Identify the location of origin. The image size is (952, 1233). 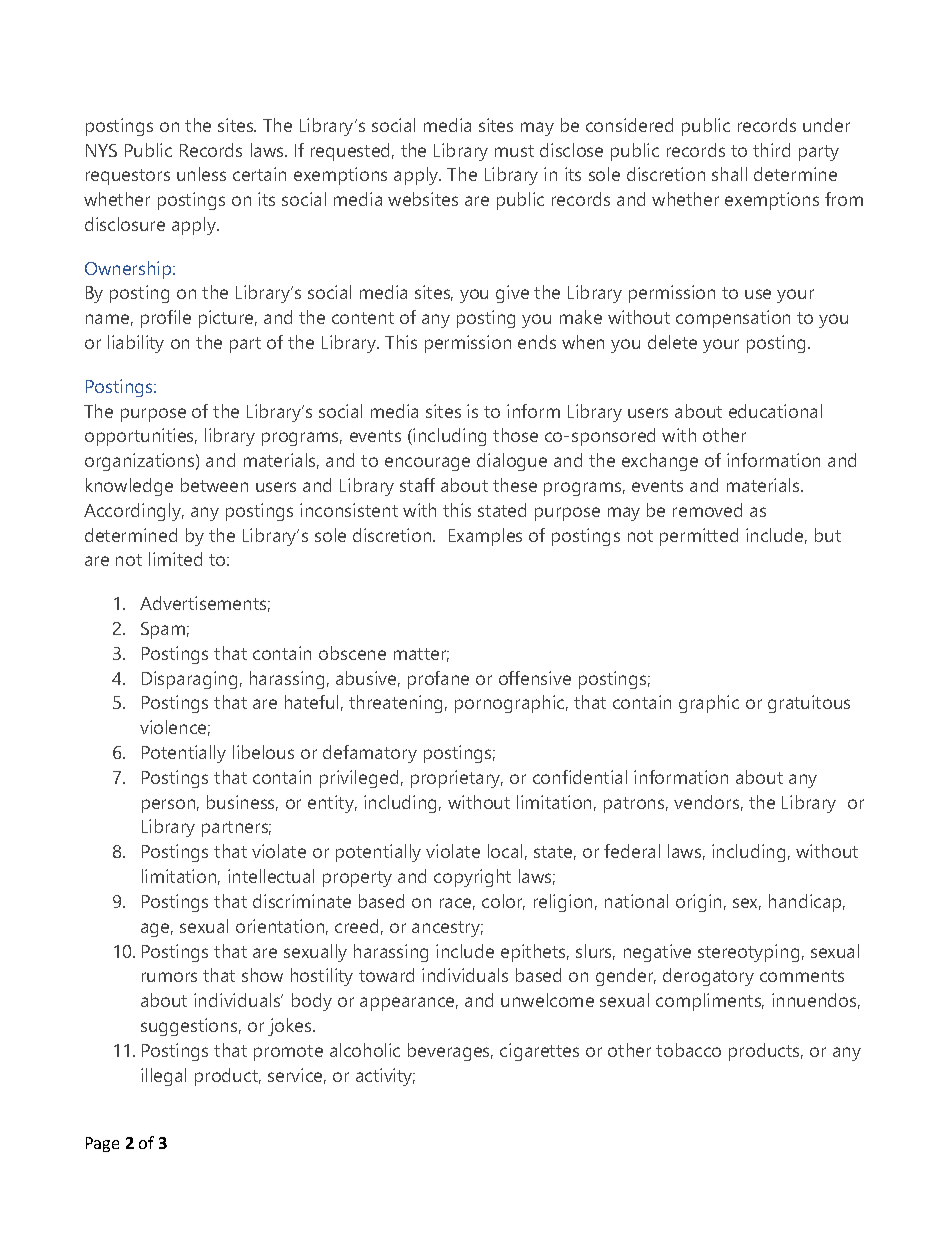
(698, 903).
